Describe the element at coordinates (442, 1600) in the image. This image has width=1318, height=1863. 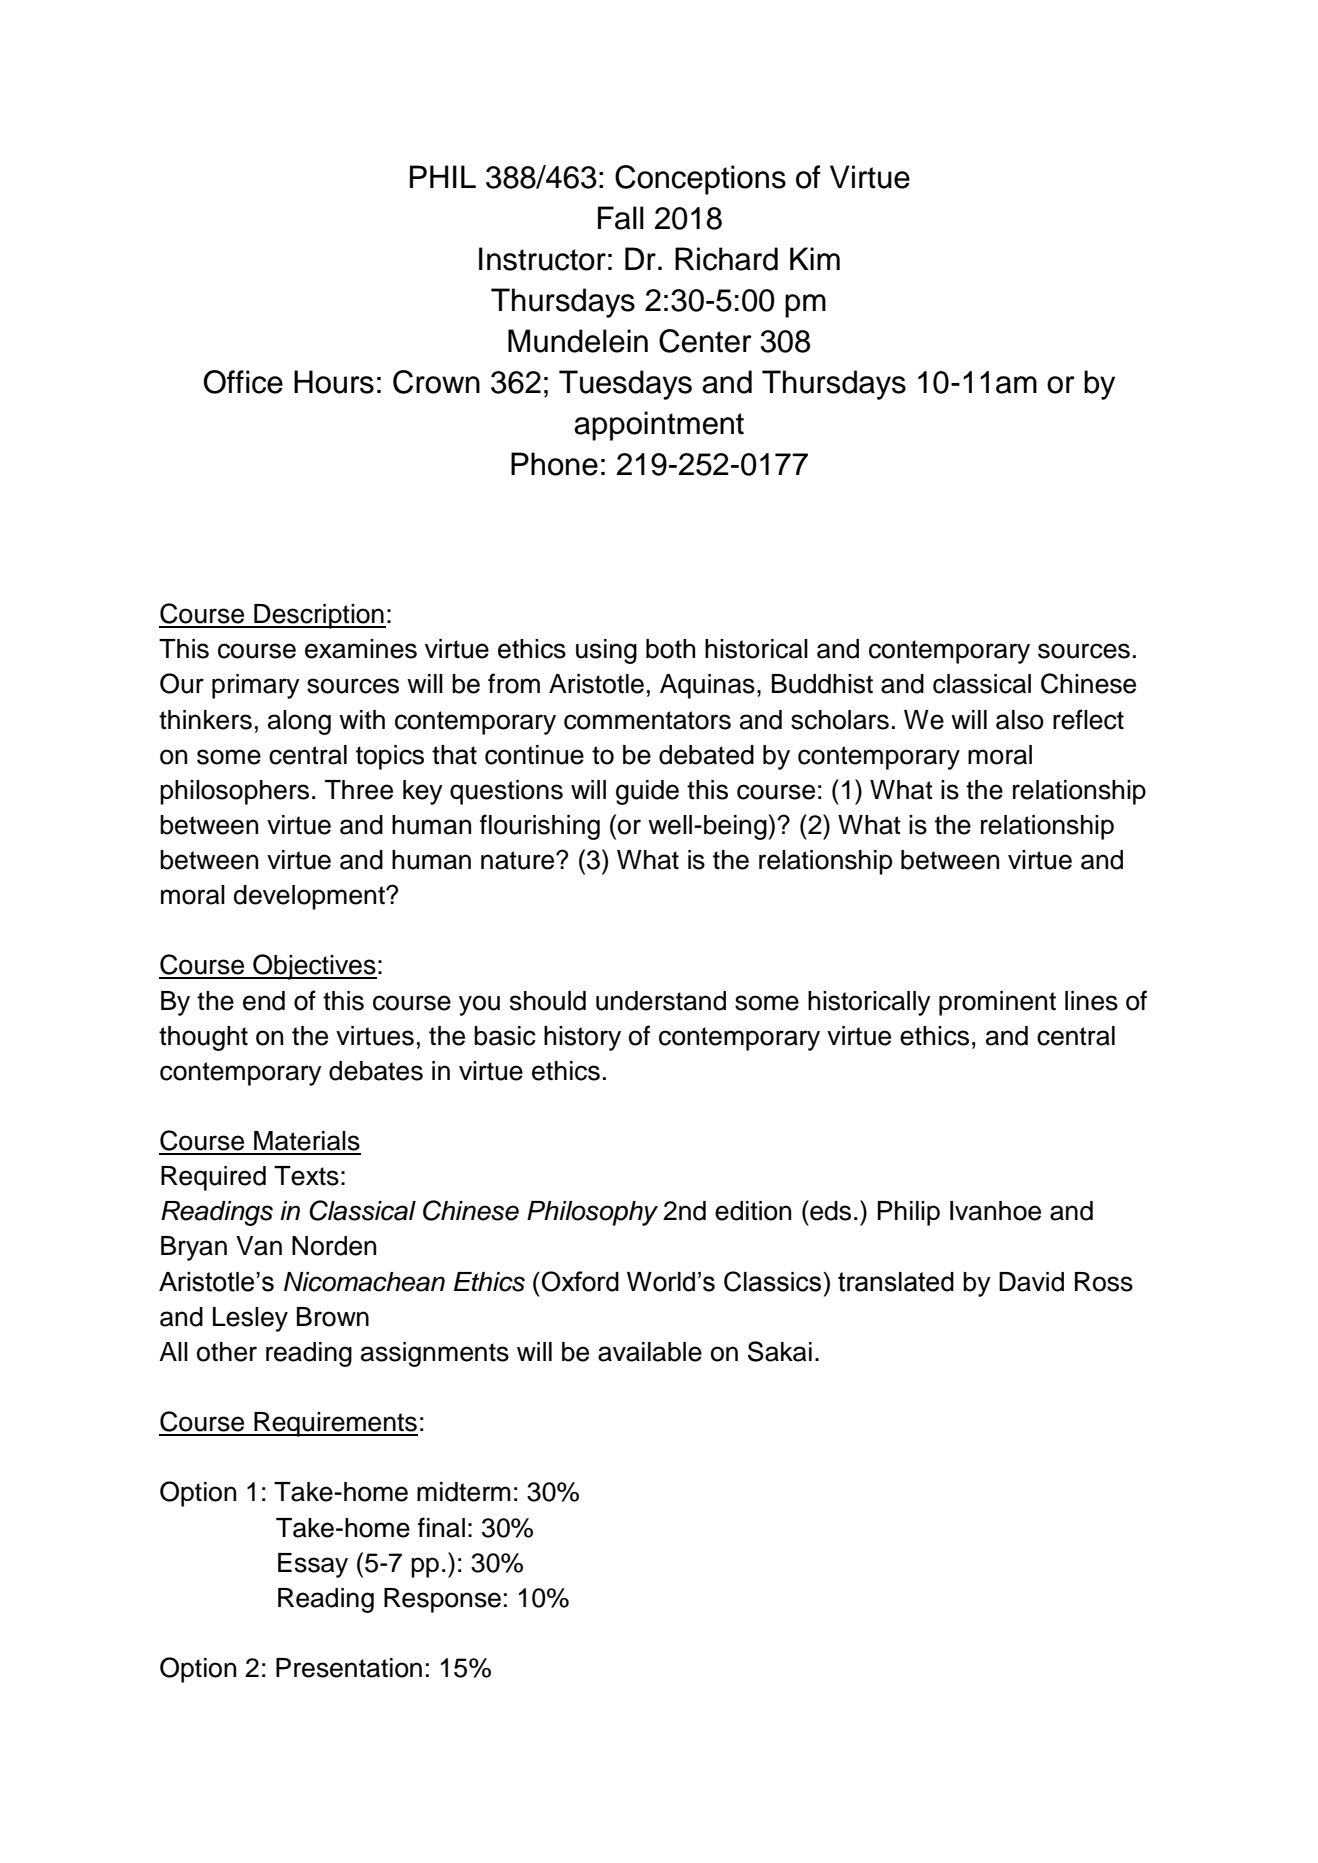
I see `Response` at that location.
